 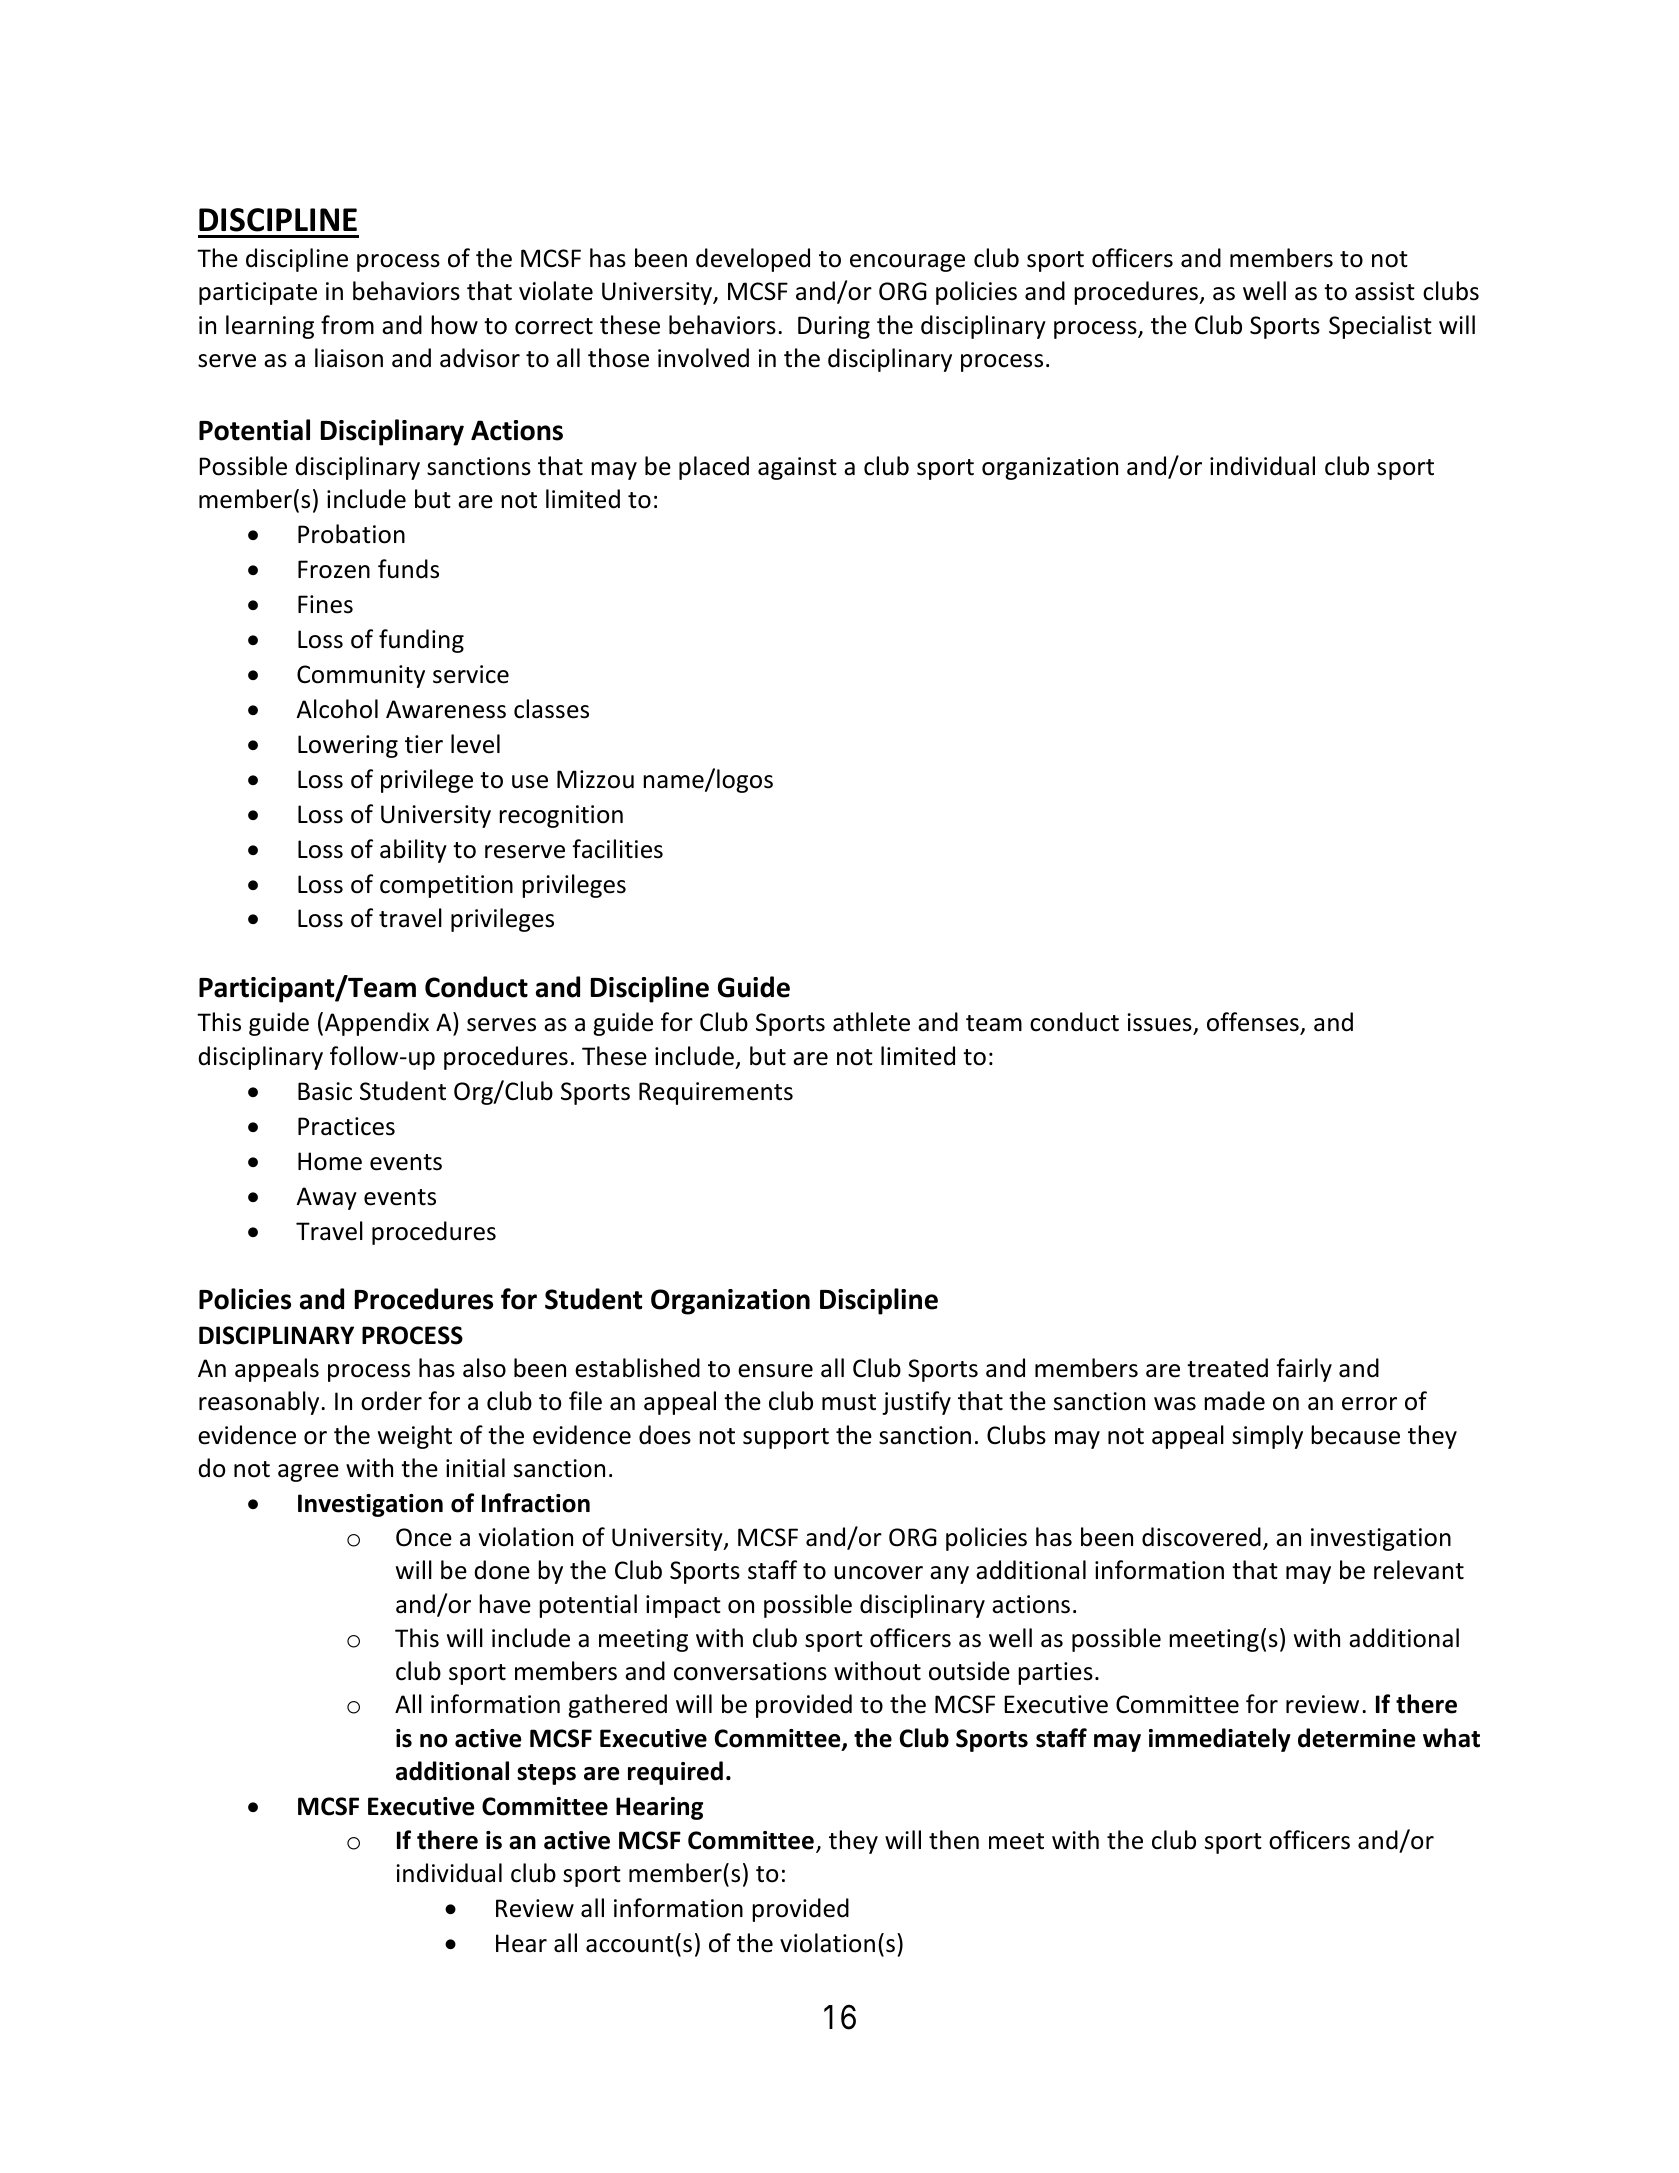 What do you see at coordinates (408, 569) in the document?
I see `funds` at bounding box center [408, 569].
